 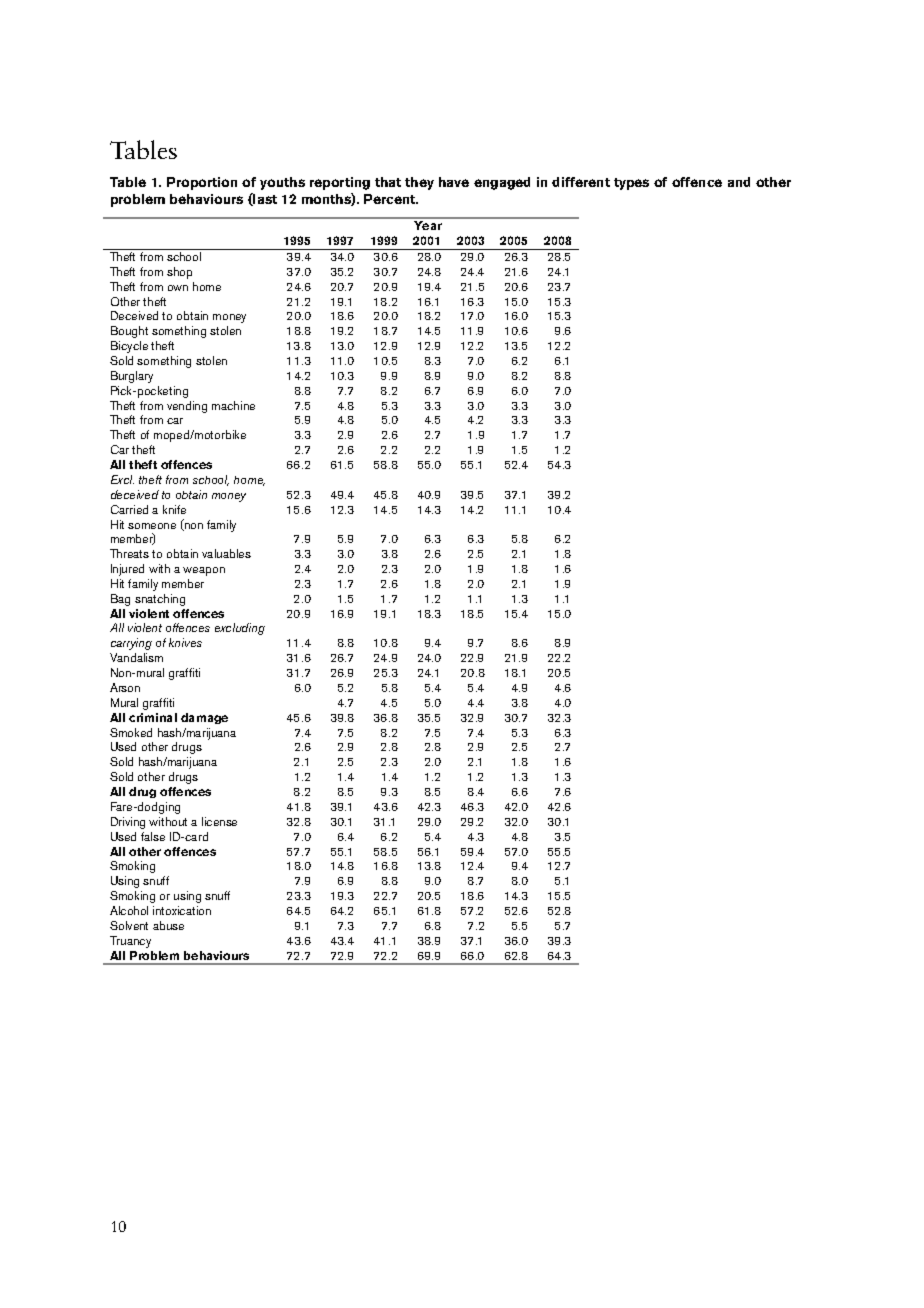 I want to click on license, so click(x=219, y=821).
